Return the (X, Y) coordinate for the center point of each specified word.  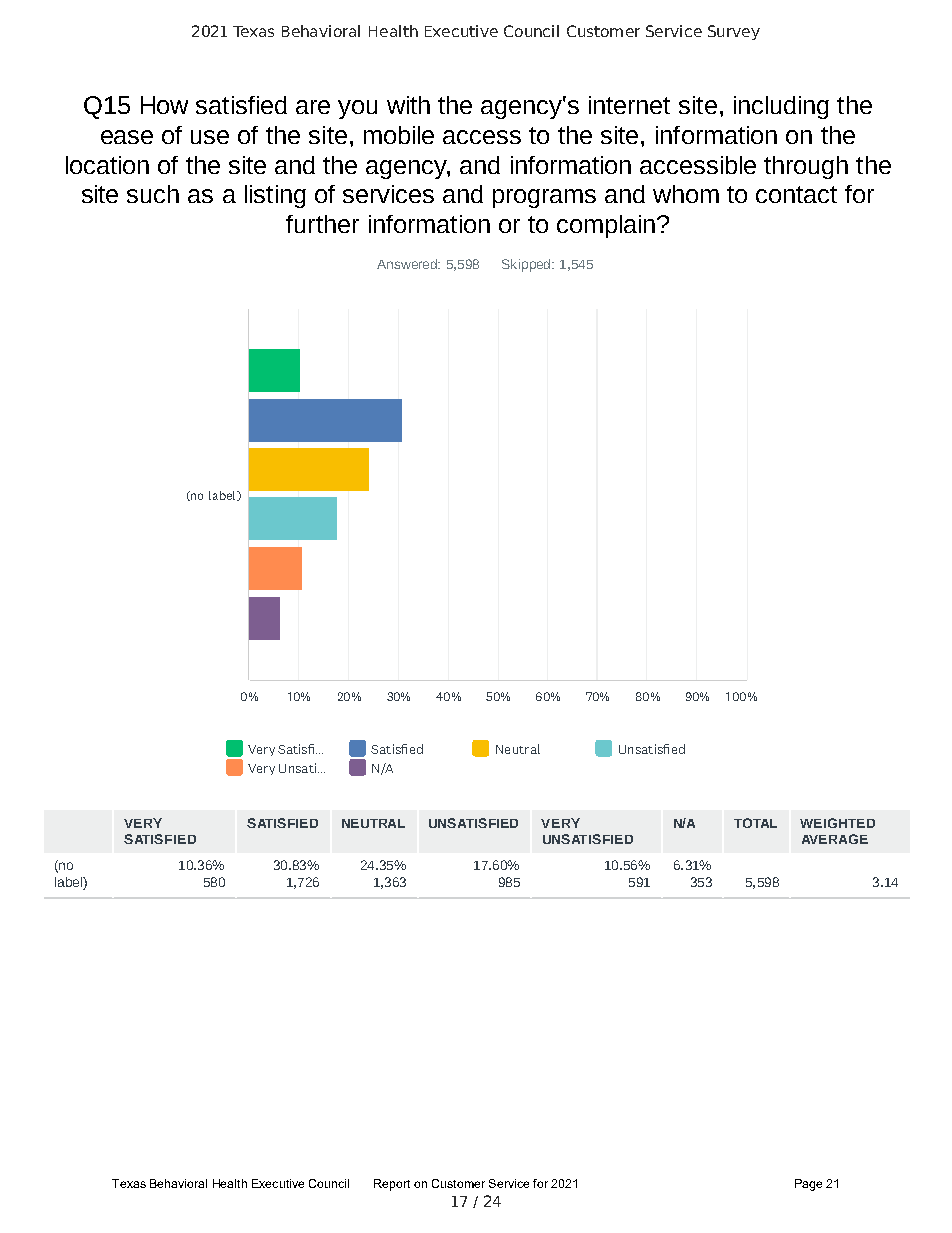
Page (808, 1185)
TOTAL (755, 823)
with (408, 105)
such (153, 194)
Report (392, 1185)
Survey (734, 32)
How (164, 105)
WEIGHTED (837, 823)
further (322, 224)
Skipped (527, 265)
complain (606, 226)
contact (796, 194)
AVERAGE (835, 839)
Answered (408, 264)
